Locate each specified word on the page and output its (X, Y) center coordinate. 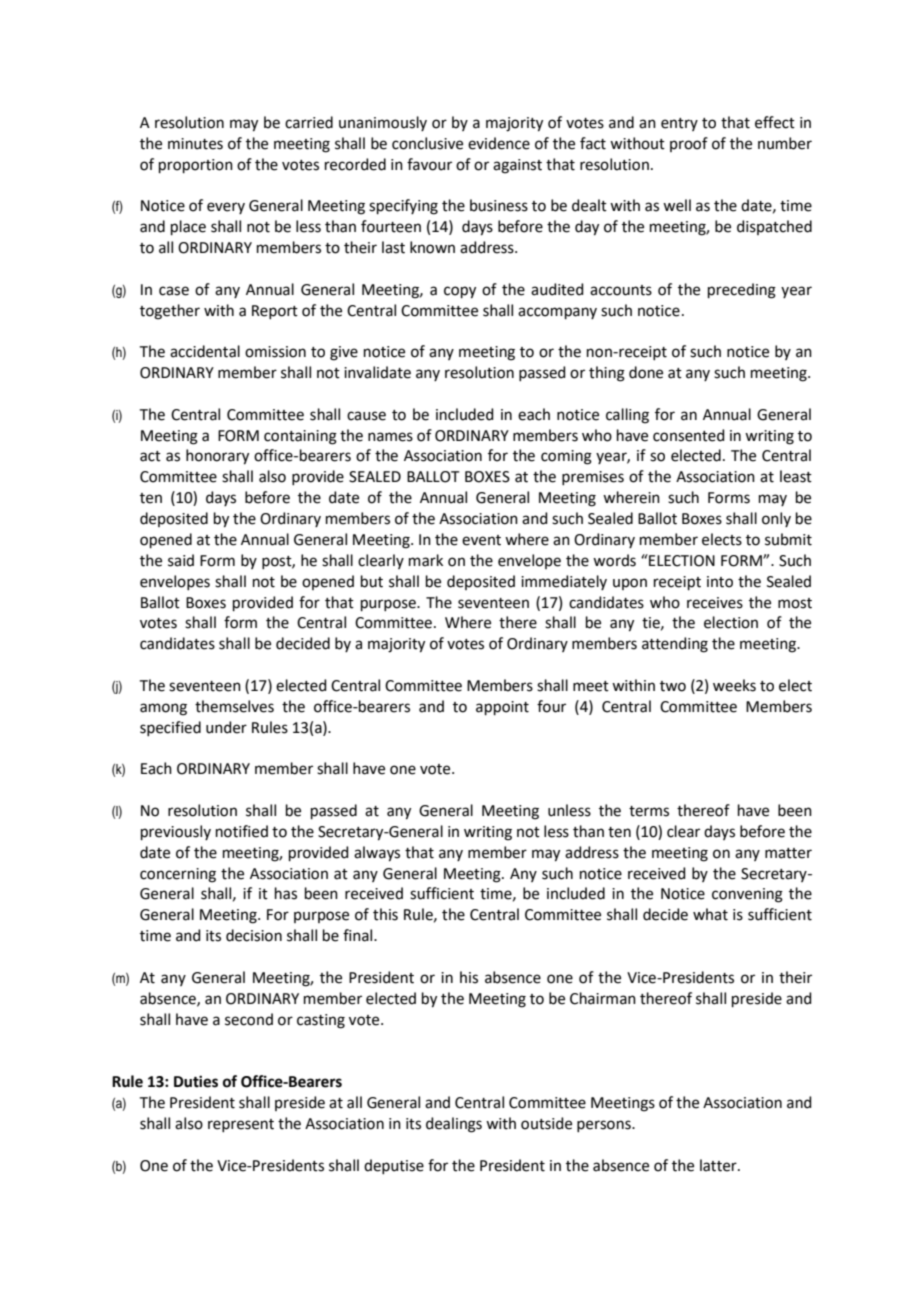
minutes (195, 144)
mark (426, 560)
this (385, 914)
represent (241, 1125)
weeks (734, 685)
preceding (742, 291)
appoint (502, 708)
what (710, 914)
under (226, 727)
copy (460, 292)
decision (254, 935)
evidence (499, 143)
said (181, 560)
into (720, 582)
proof (689, 144)
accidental (205, 351)
